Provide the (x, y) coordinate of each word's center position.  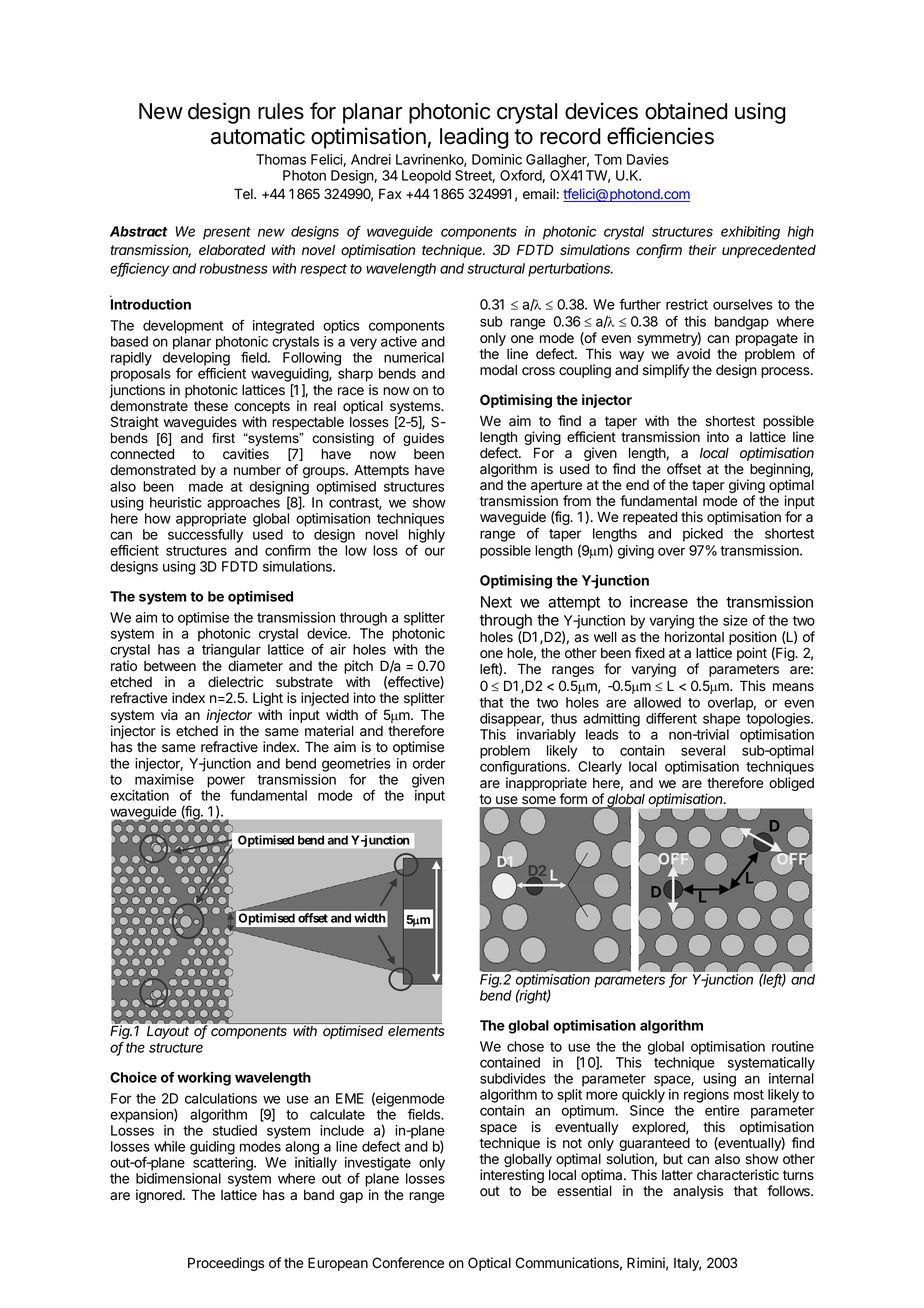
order (429, 763)
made (206, 486)
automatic (258, 136)
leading (474, 138)
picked (703, 535)
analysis (698, 1192)
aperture (556, 488)
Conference (408, 1263)
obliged (791, 784)
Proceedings (226, 1264)
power (226, 782)
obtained (686, 111)
